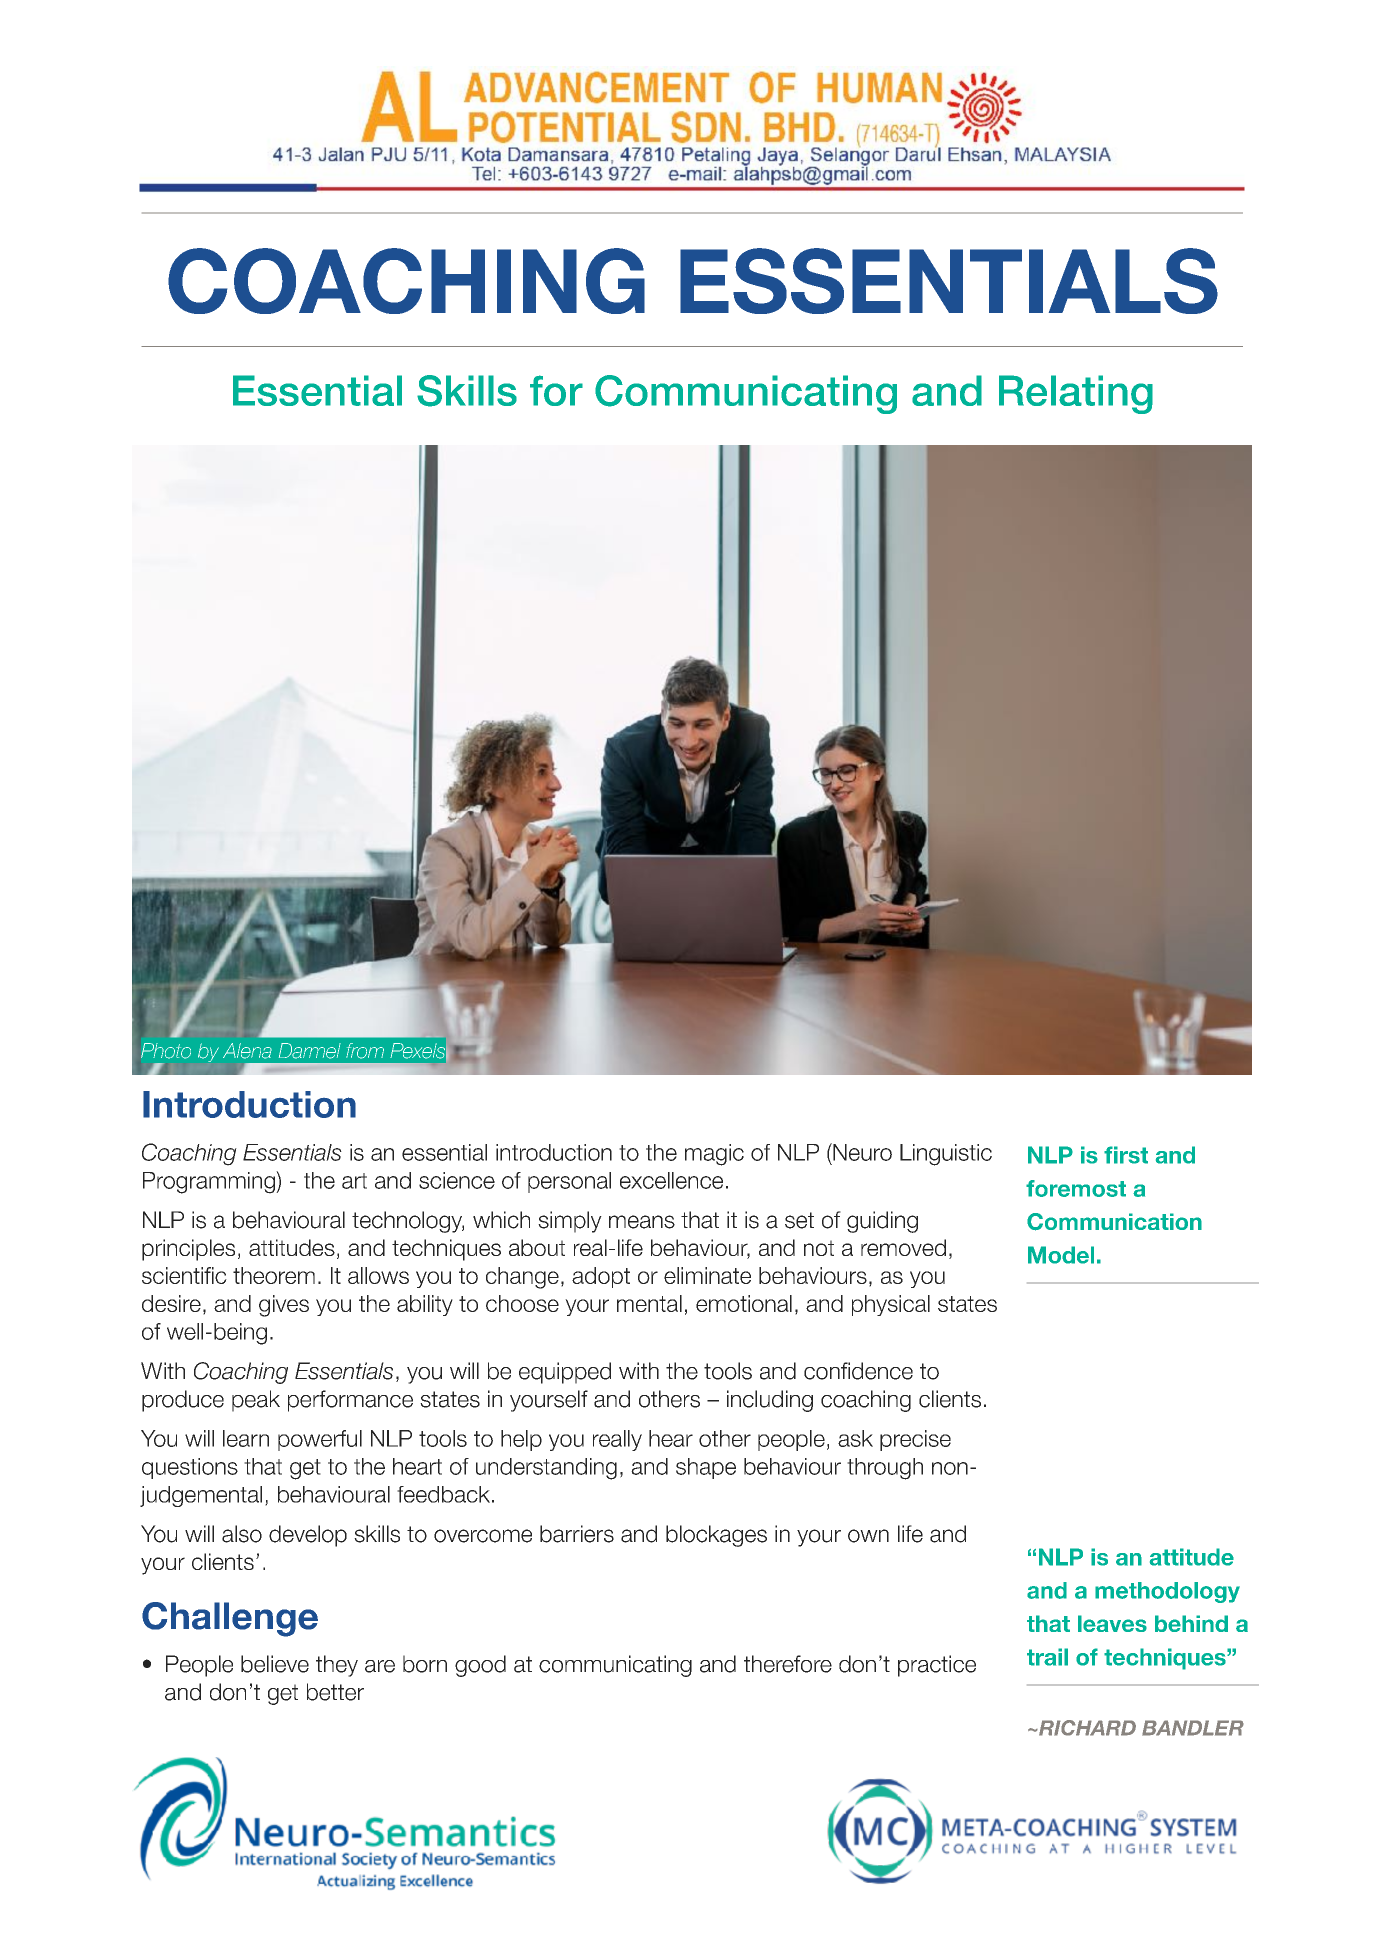 This image has width=1384, height=1958. Describe the element at coordinates (714, 1155) in the image. I see `magic` at that location.
